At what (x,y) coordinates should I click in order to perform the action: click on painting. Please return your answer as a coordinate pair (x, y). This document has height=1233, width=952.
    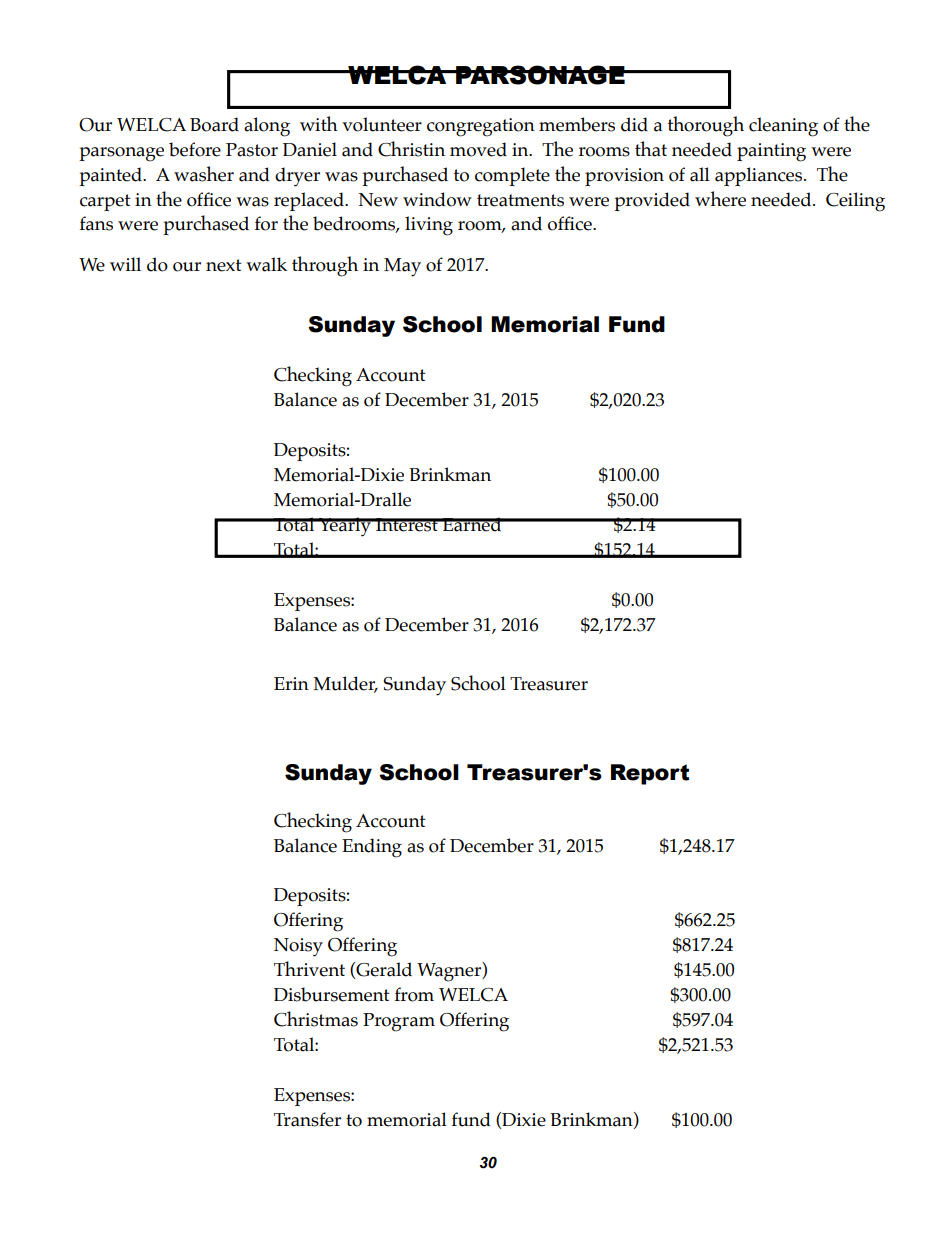
    Looking at the image, I should click on (771, 152).
